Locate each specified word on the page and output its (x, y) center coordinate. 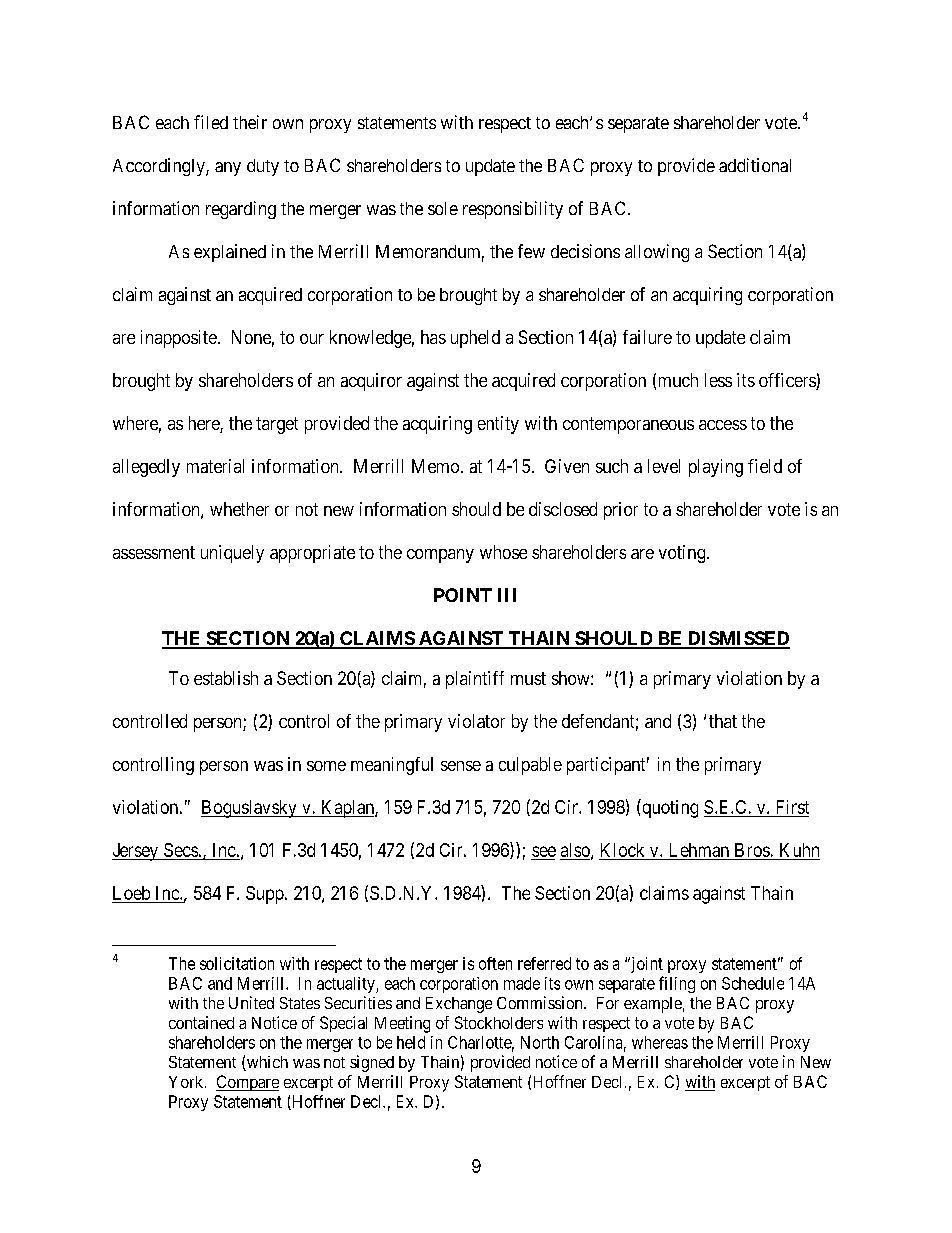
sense (461, 766)
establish (226, 678)
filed (211, 122)
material (215, 466)
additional (755, 165)
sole (443, 208)
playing (716, 468)
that (723, 721)
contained (201, 1022)
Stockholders (499, 1022)
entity (498, 425)
